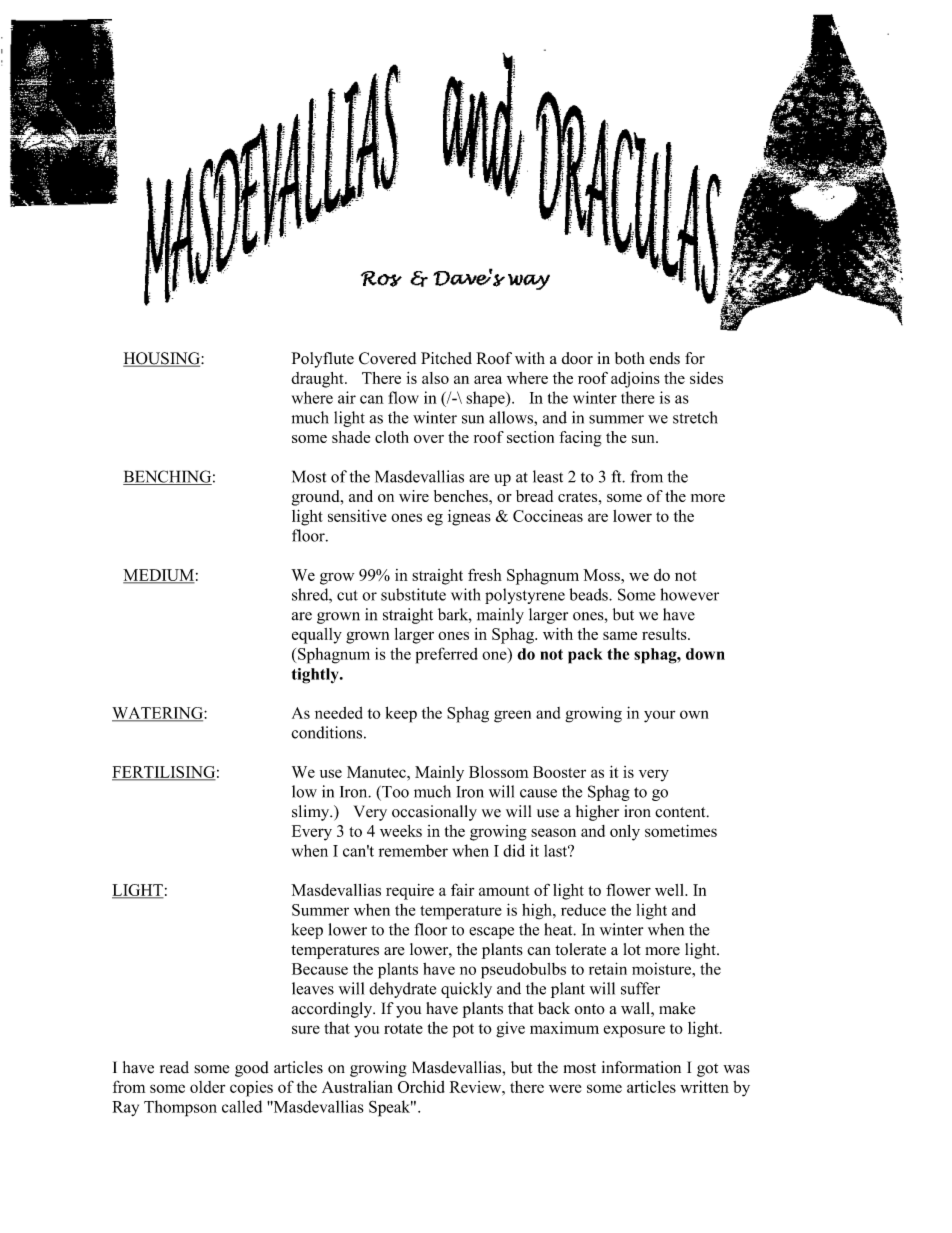 The height and width of the document is (1233, 952). Describe the element at coordinates (665, 358) in the document. I see `ends` at that location.
